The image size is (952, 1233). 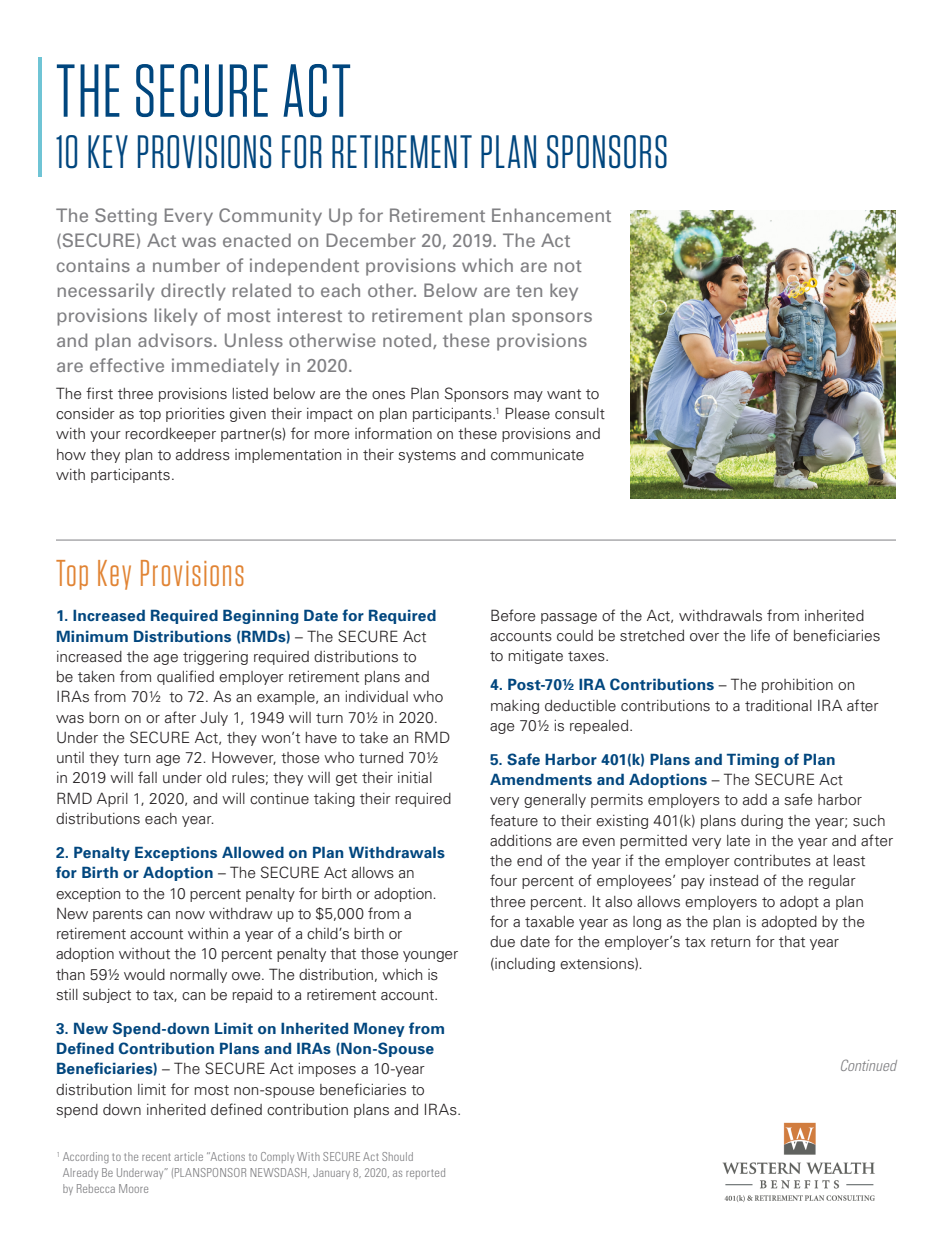 What do you see at coordinates (515, 707) in the screenshot?
I see `making` at bounding box center [515, 707].
